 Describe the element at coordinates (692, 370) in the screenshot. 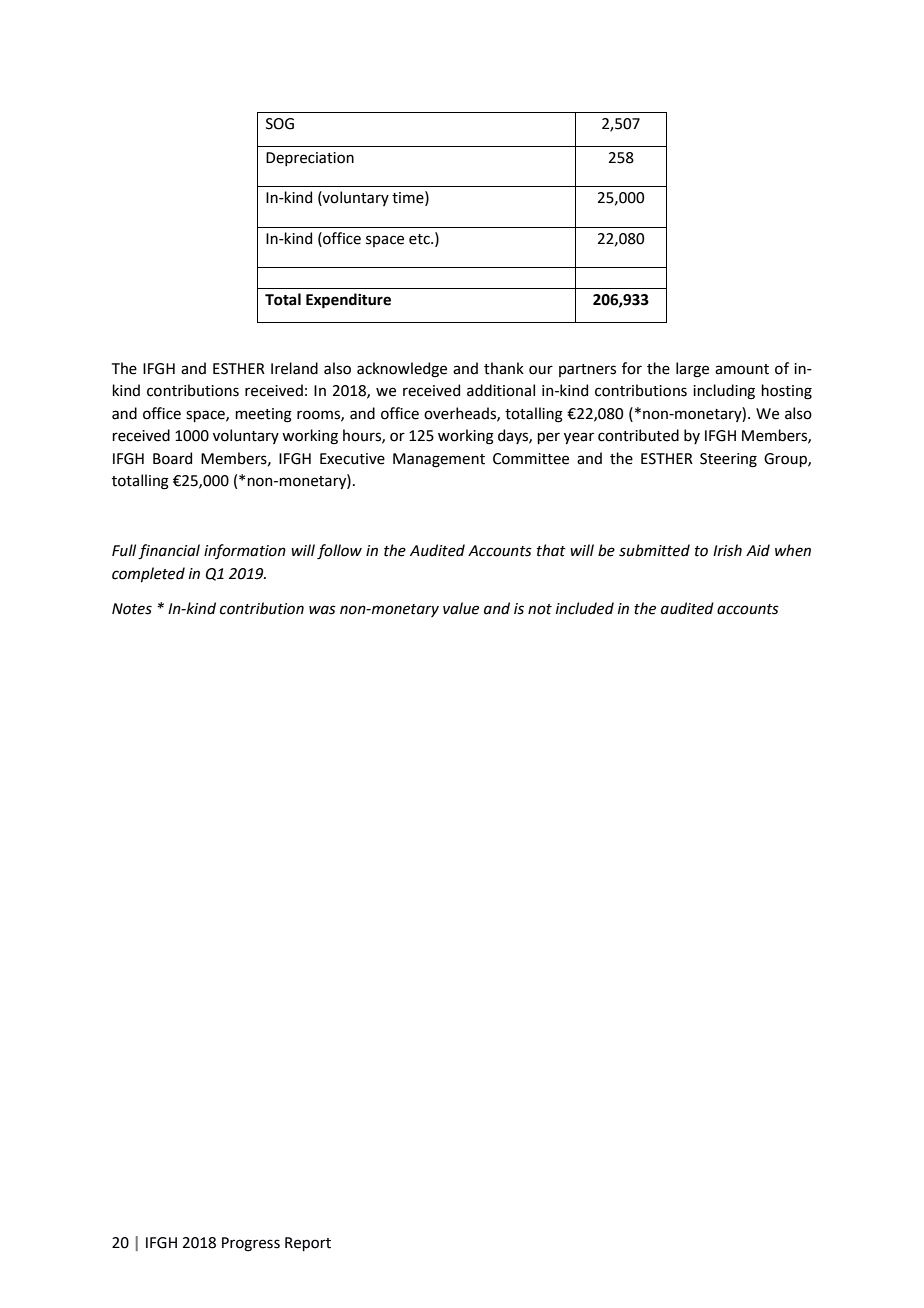

I see `large` at that location.
